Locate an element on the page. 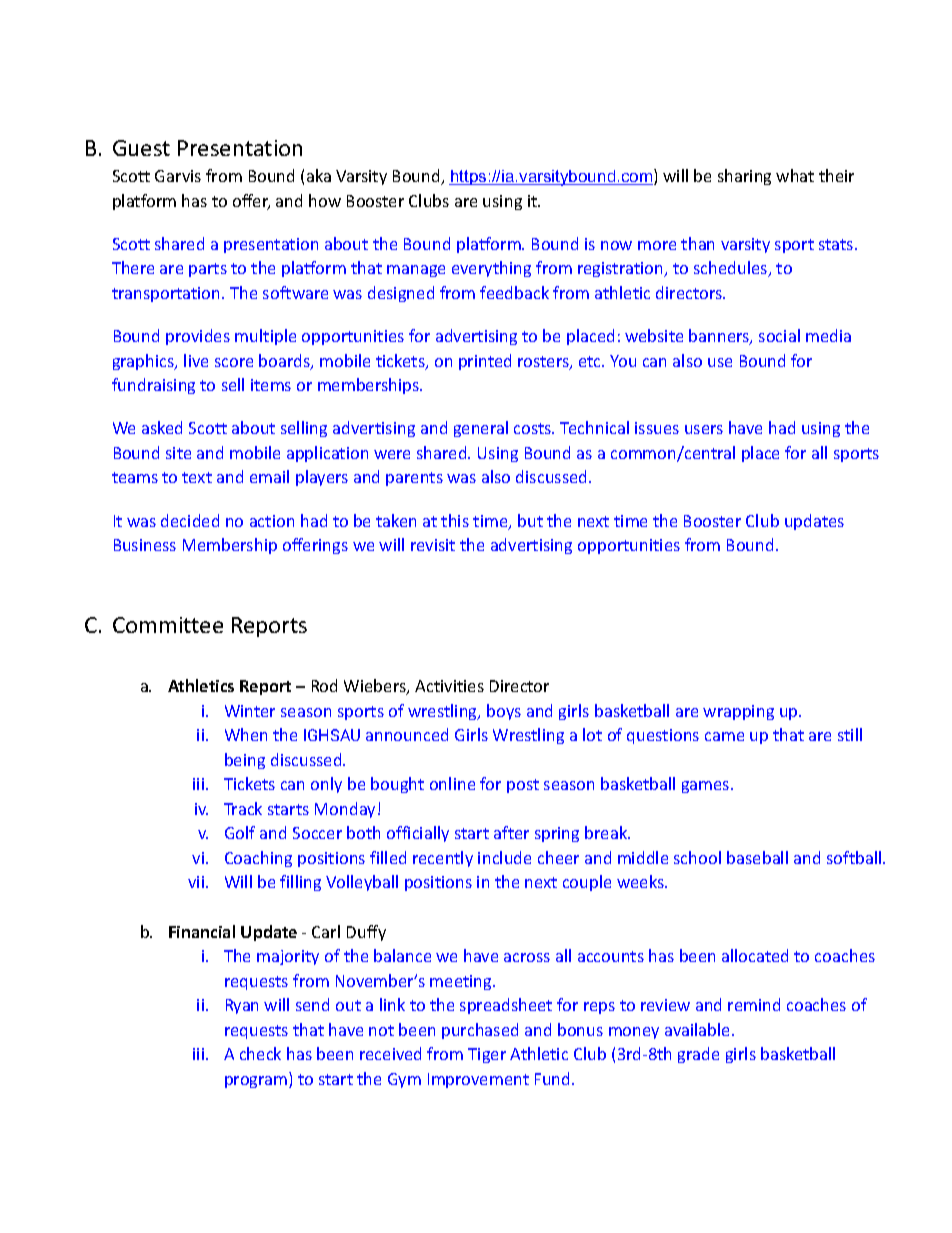 The image size is (952, 1233). Committee is located at coordinates (168, 625).
